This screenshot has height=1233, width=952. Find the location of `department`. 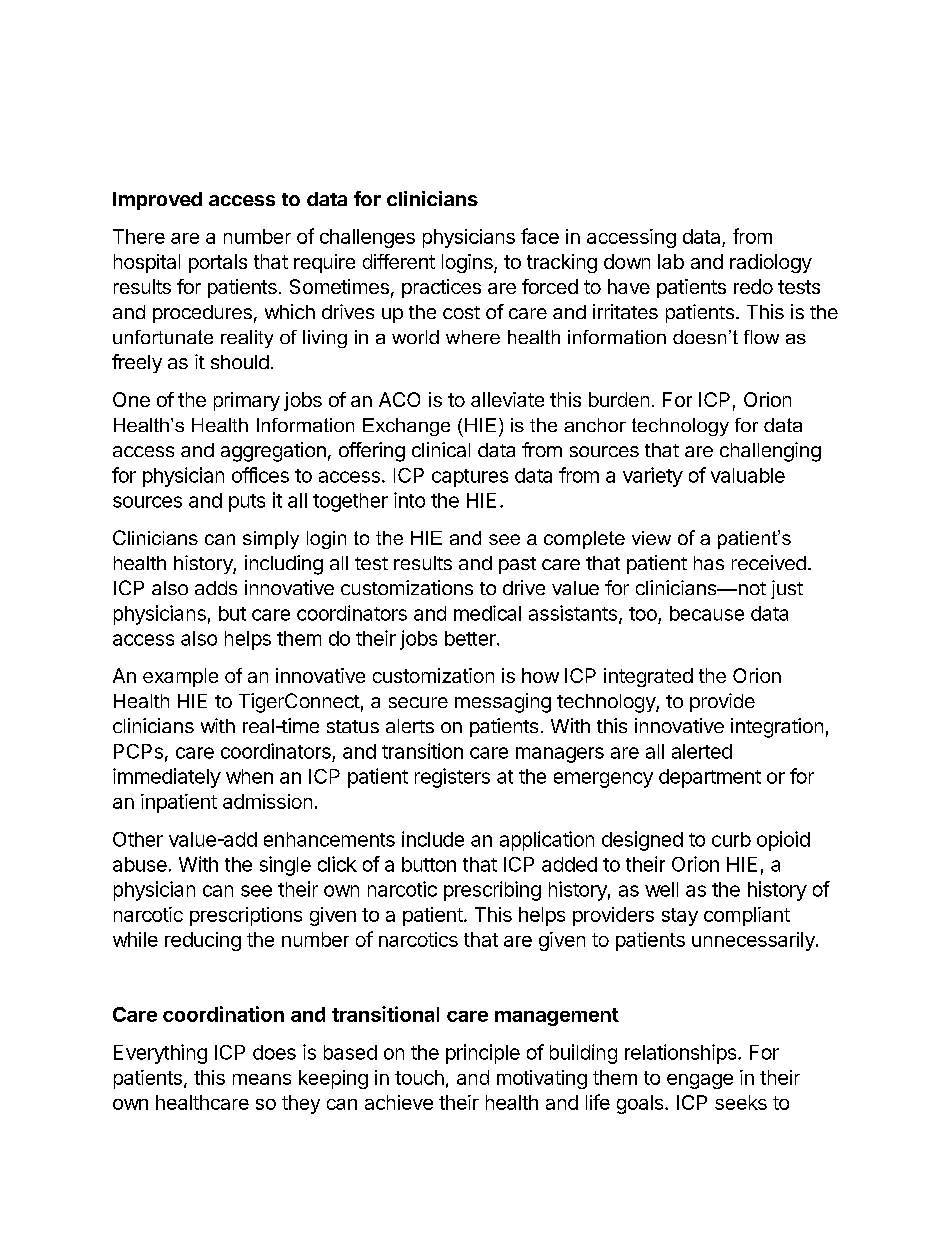

department is located at coordinates (710, 778).
